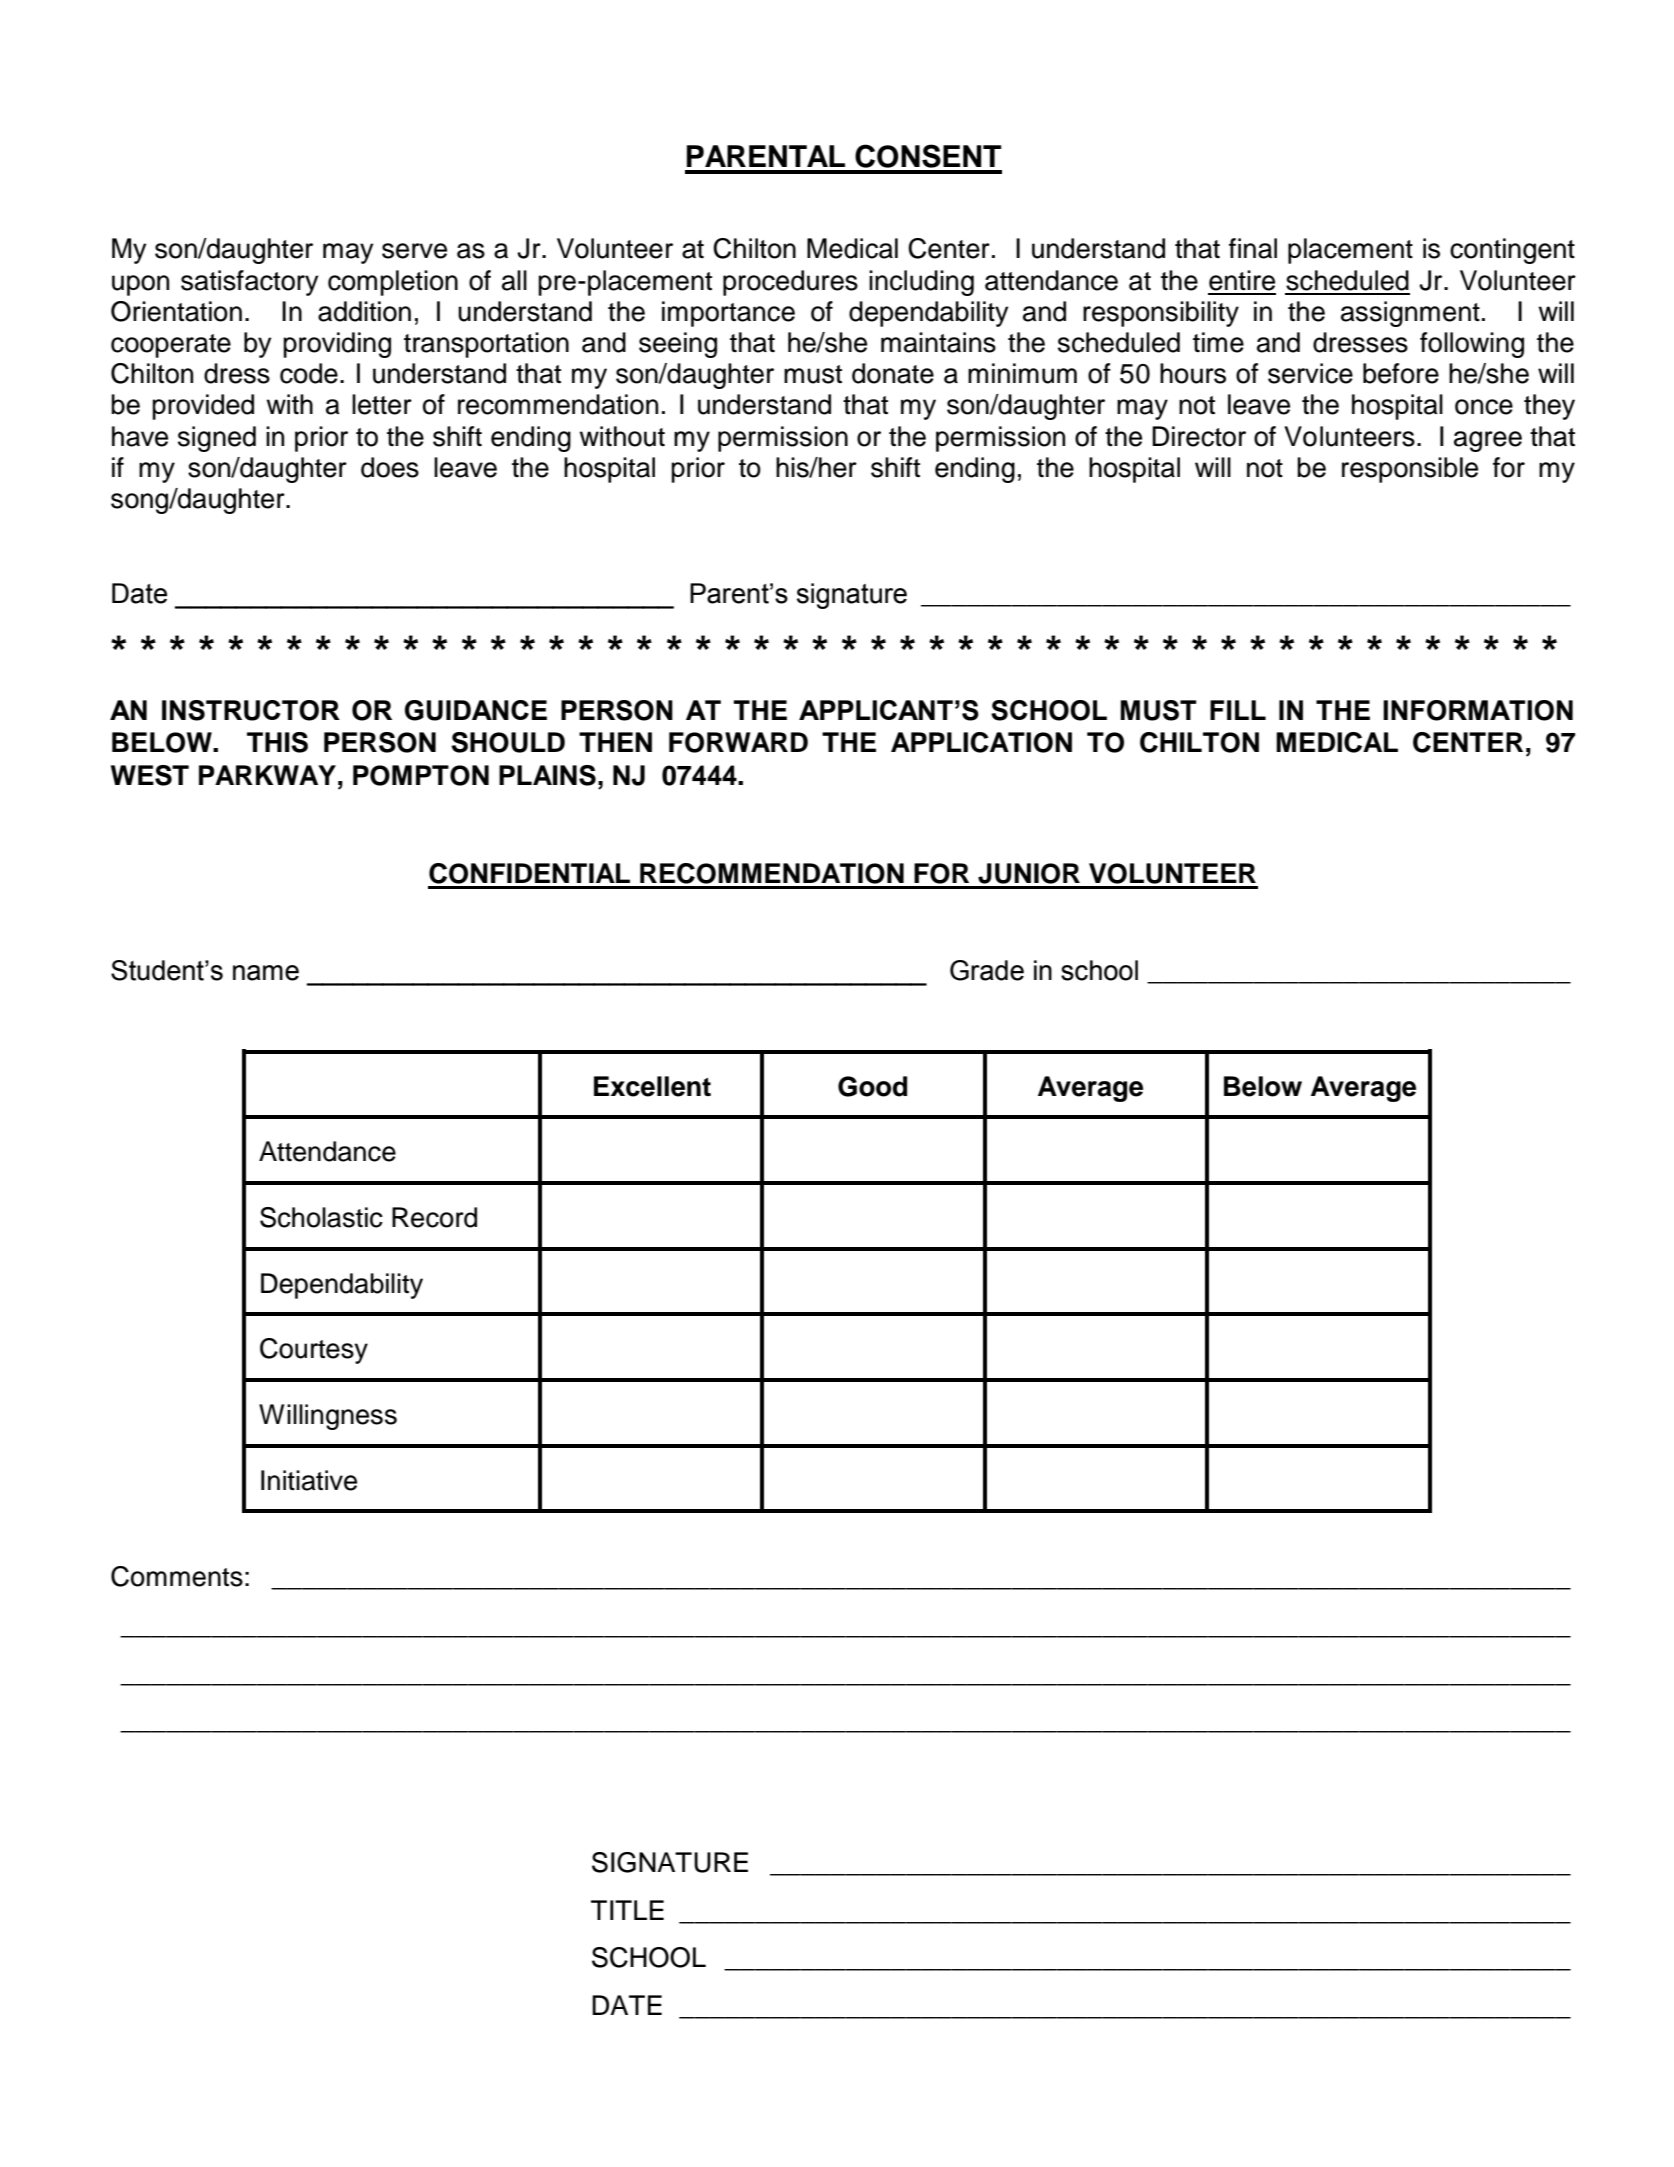  I want to click on procedures, so click(790, 283).
